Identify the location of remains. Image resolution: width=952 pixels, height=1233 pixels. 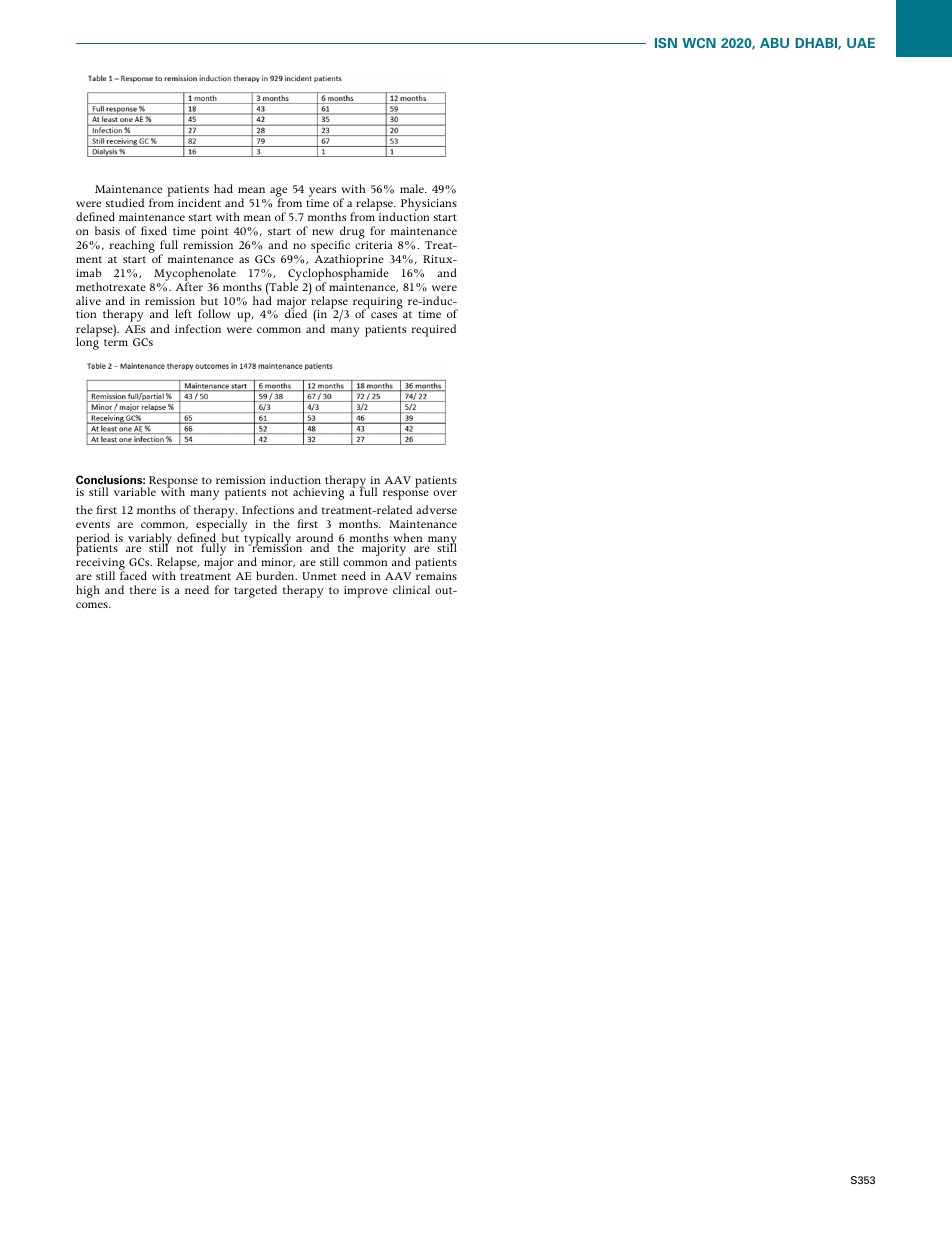
(436, 576).
